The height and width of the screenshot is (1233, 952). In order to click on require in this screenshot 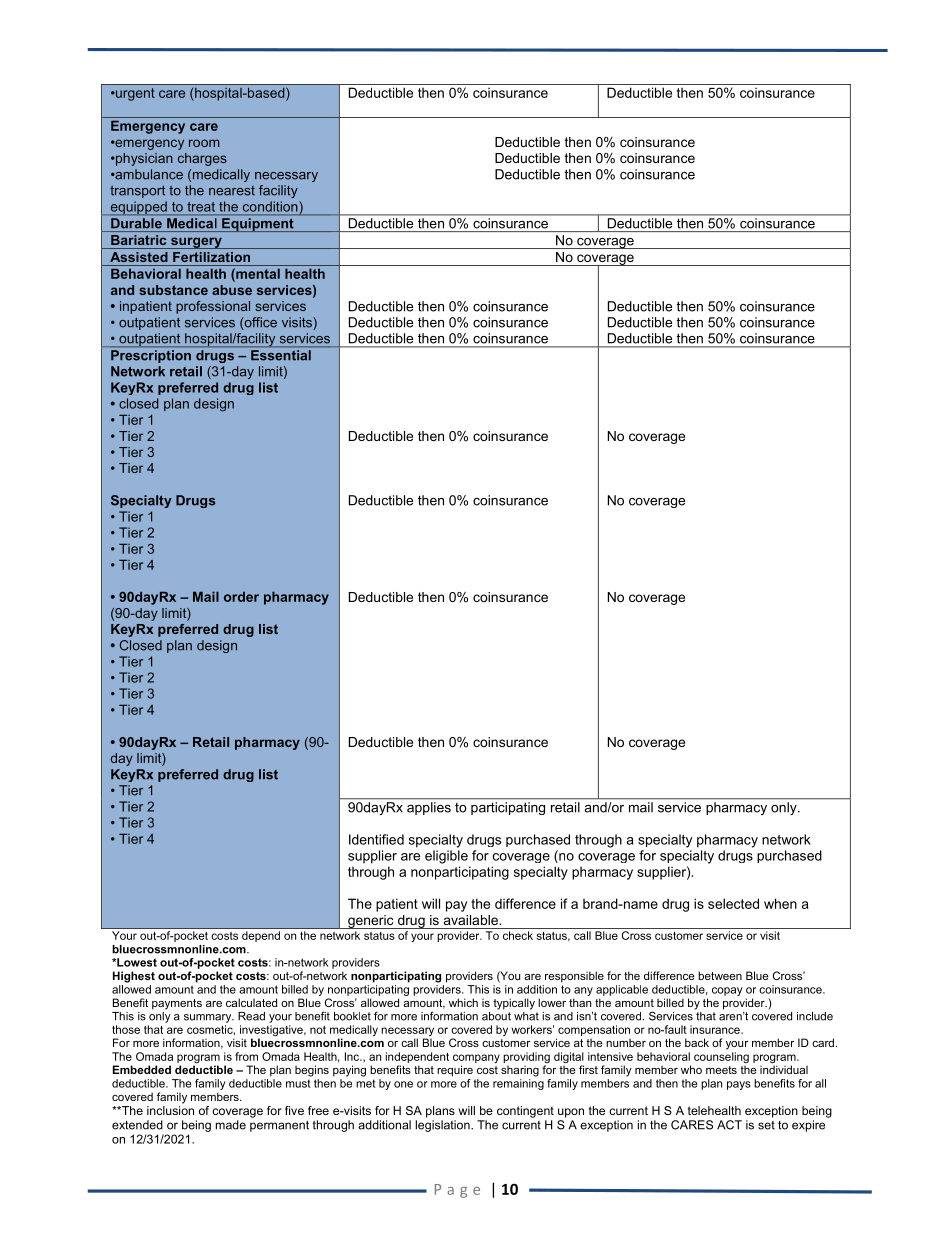, I will do `click(455, 1071)`.
